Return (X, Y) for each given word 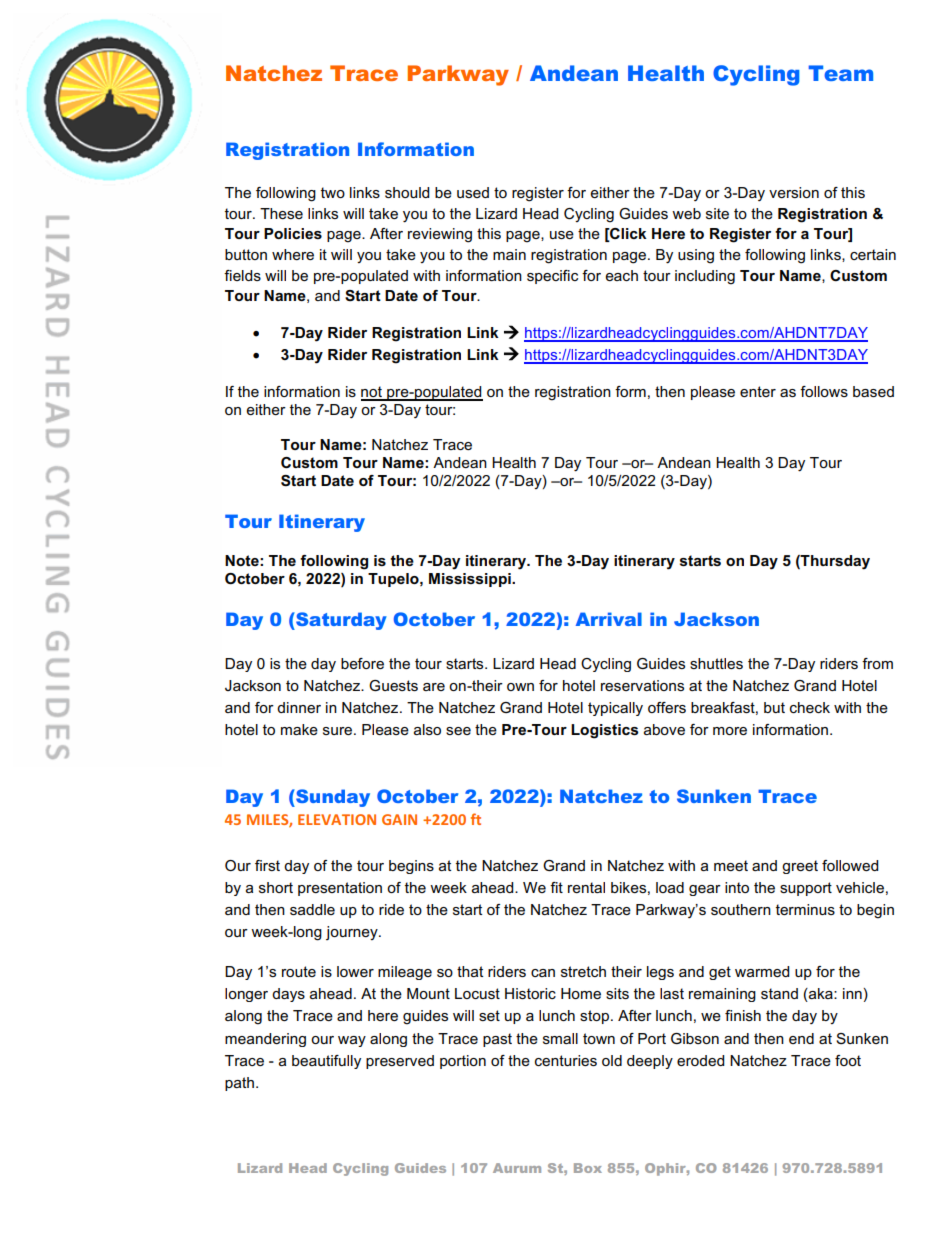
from (877, 663)
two (333, 192)
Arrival (609, 619)
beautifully (326, 1062)
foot (848, 1060)
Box (588, 1168)
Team (841, 73)
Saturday (340, 621)
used (473, 192)
